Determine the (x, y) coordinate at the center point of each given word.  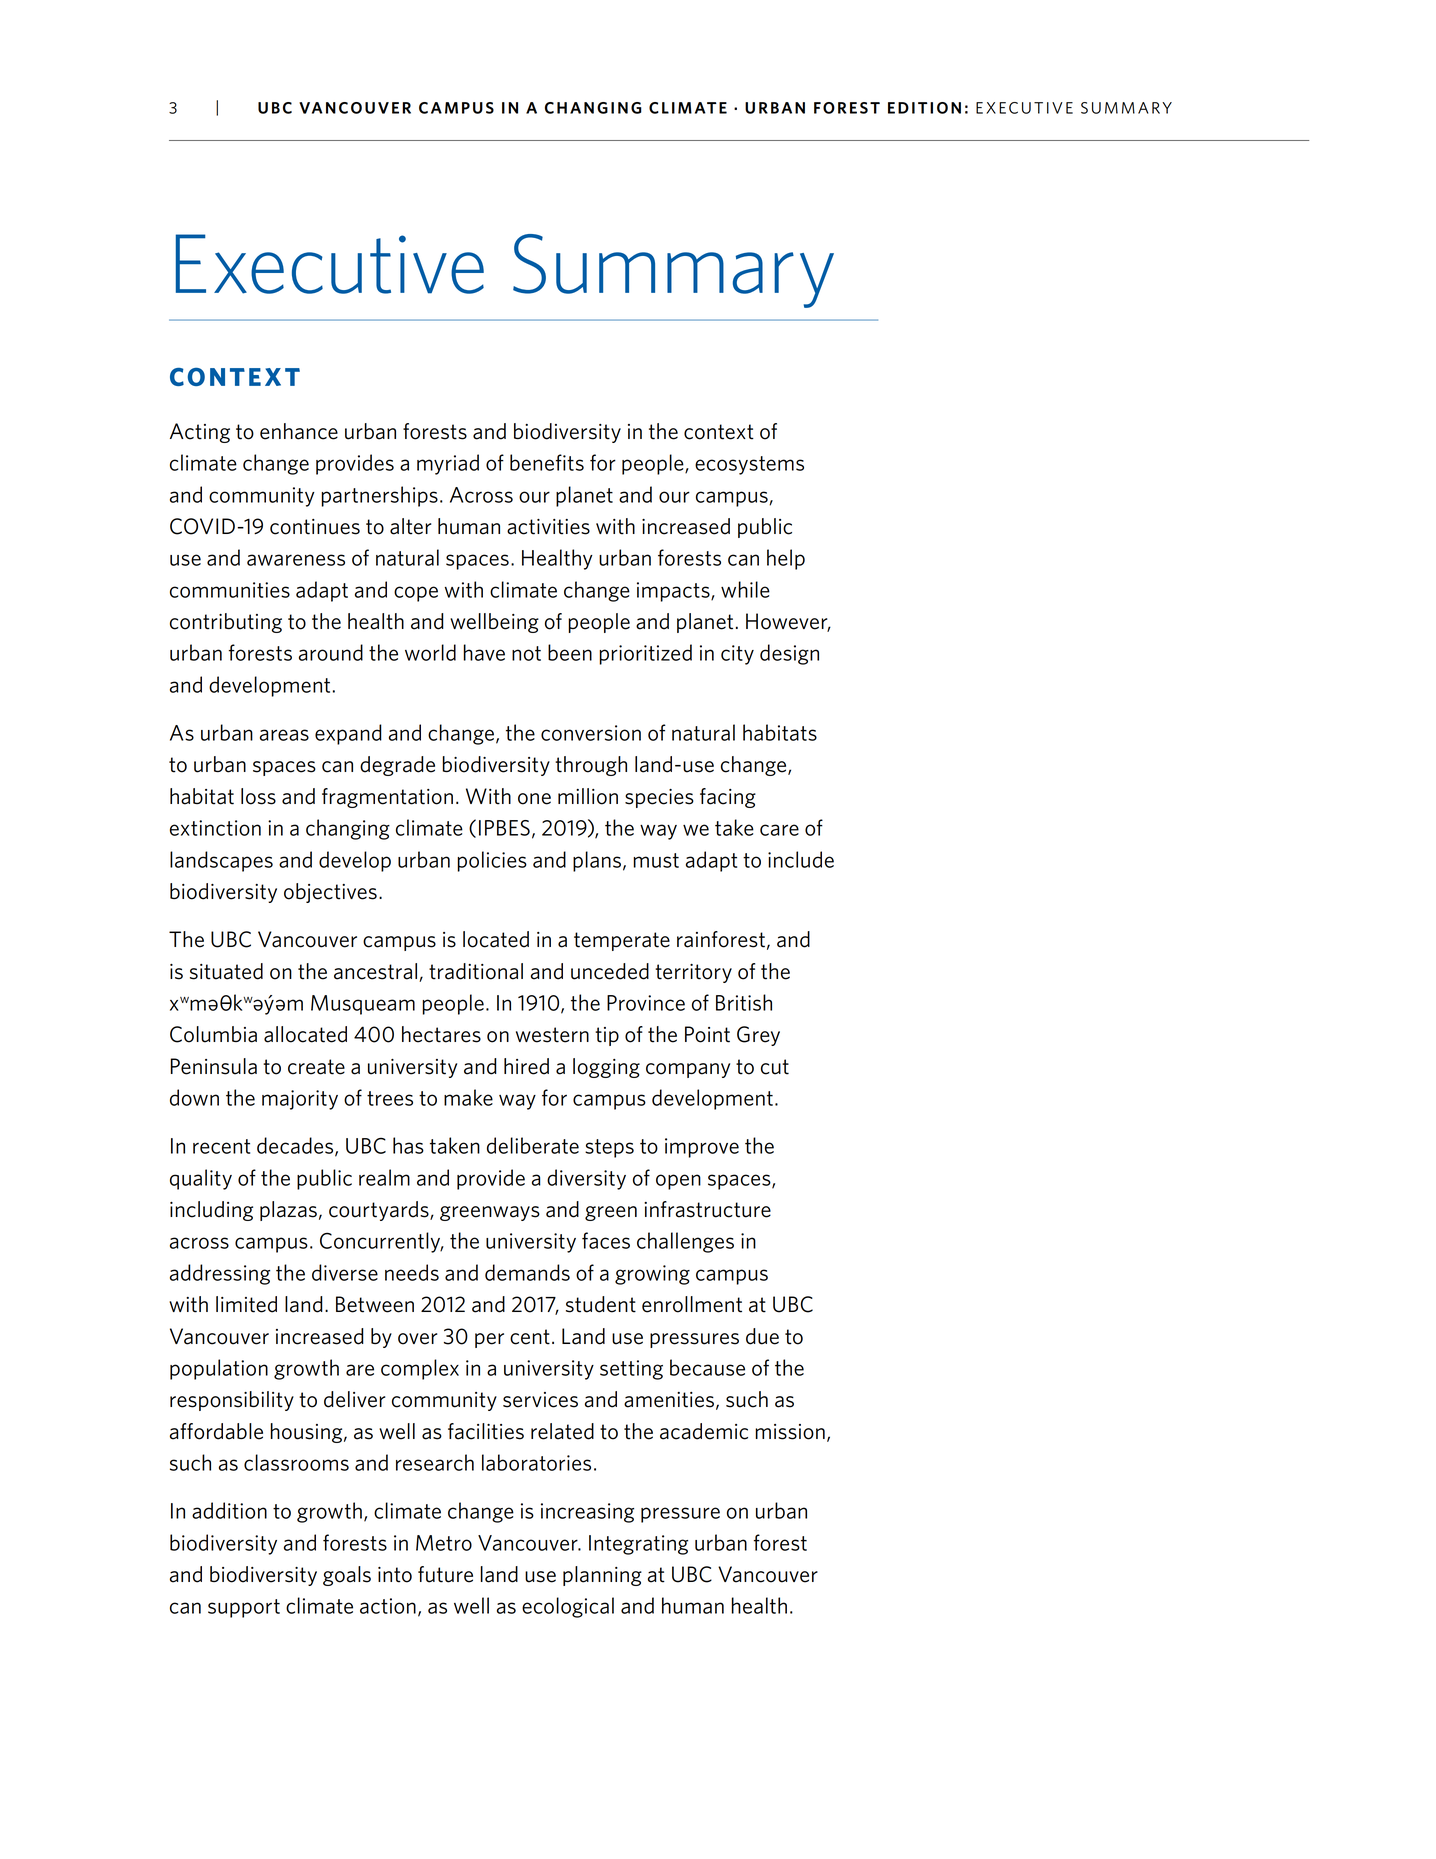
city (737, 655)
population (219, 1369)
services (540, 1400)
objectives (330, 893)
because (707, 1367)
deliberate (533, 1145)
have (484, 652)
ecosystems (749, 465)
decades (296, 1146)
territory (693, 973)
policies (492, 861)
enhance (299, 431)
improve (702, 1148)
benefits (547, 462)
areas (284, 735)
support (244, 1608)
